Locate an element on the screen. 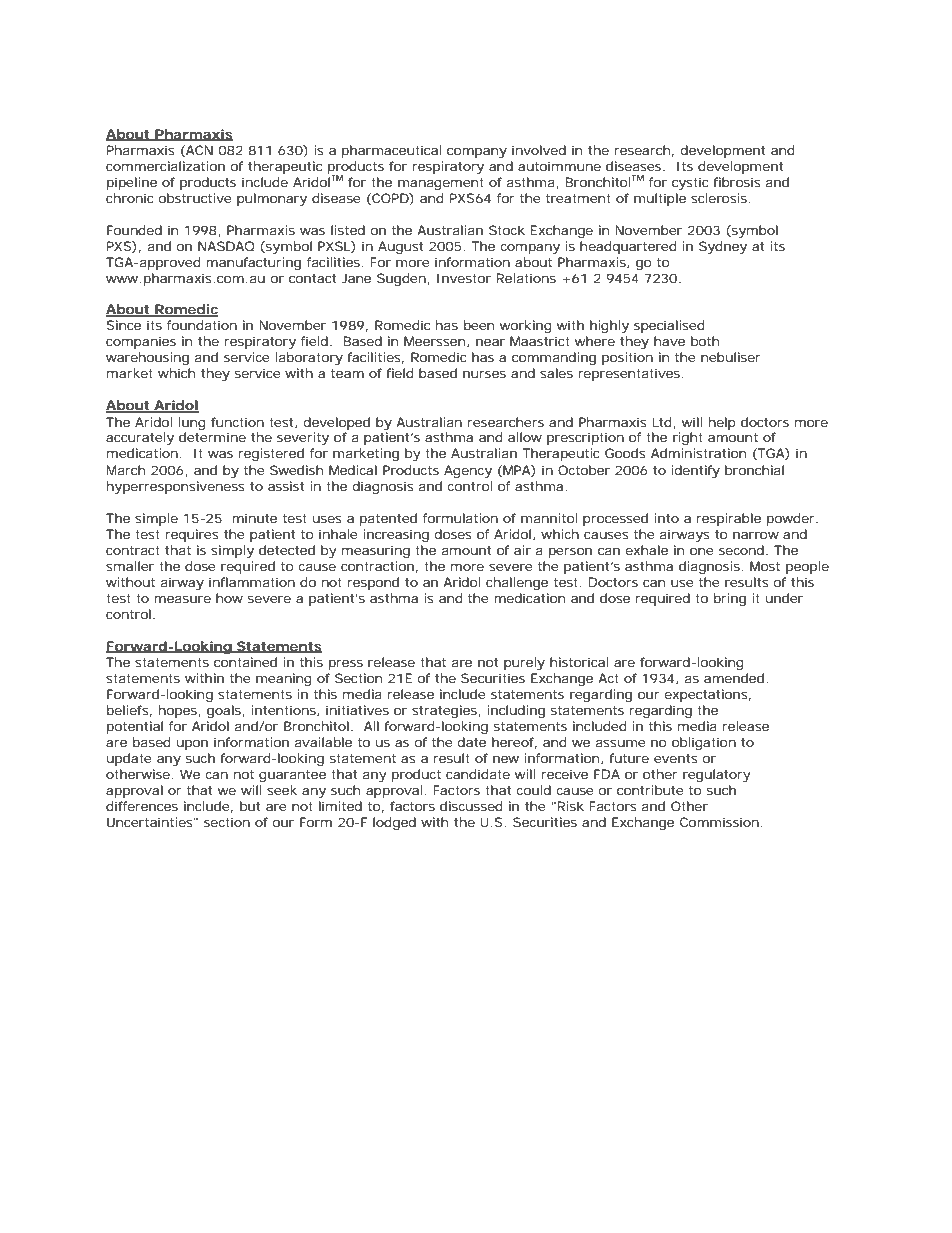 The width and height of the screenshot is (952, 1233). identify is located at coordinates (695, 471).
